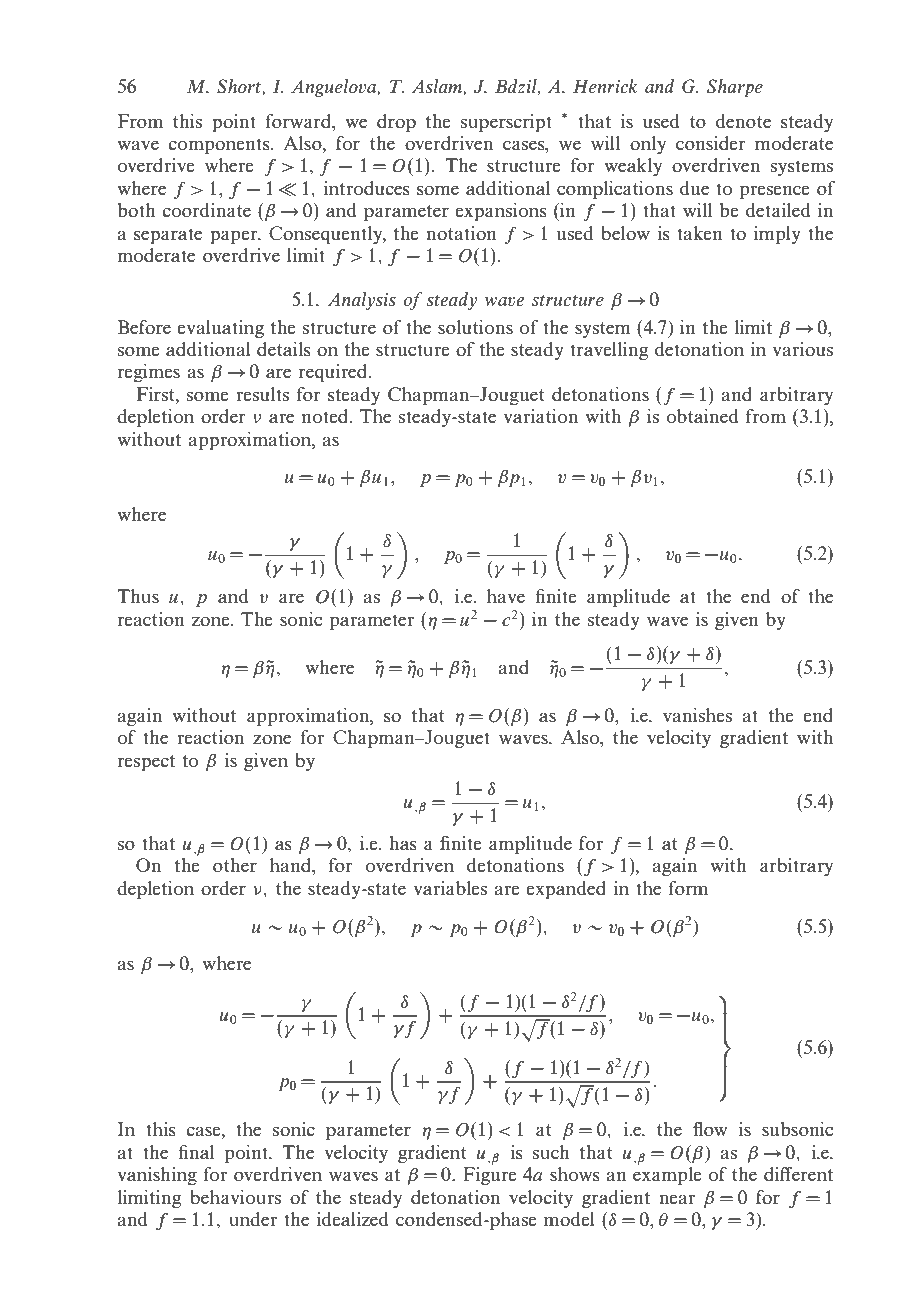  What do you see at coordinates (490, 1176) in the image?
I see `Figure` at bounding box center [490, 1176].
